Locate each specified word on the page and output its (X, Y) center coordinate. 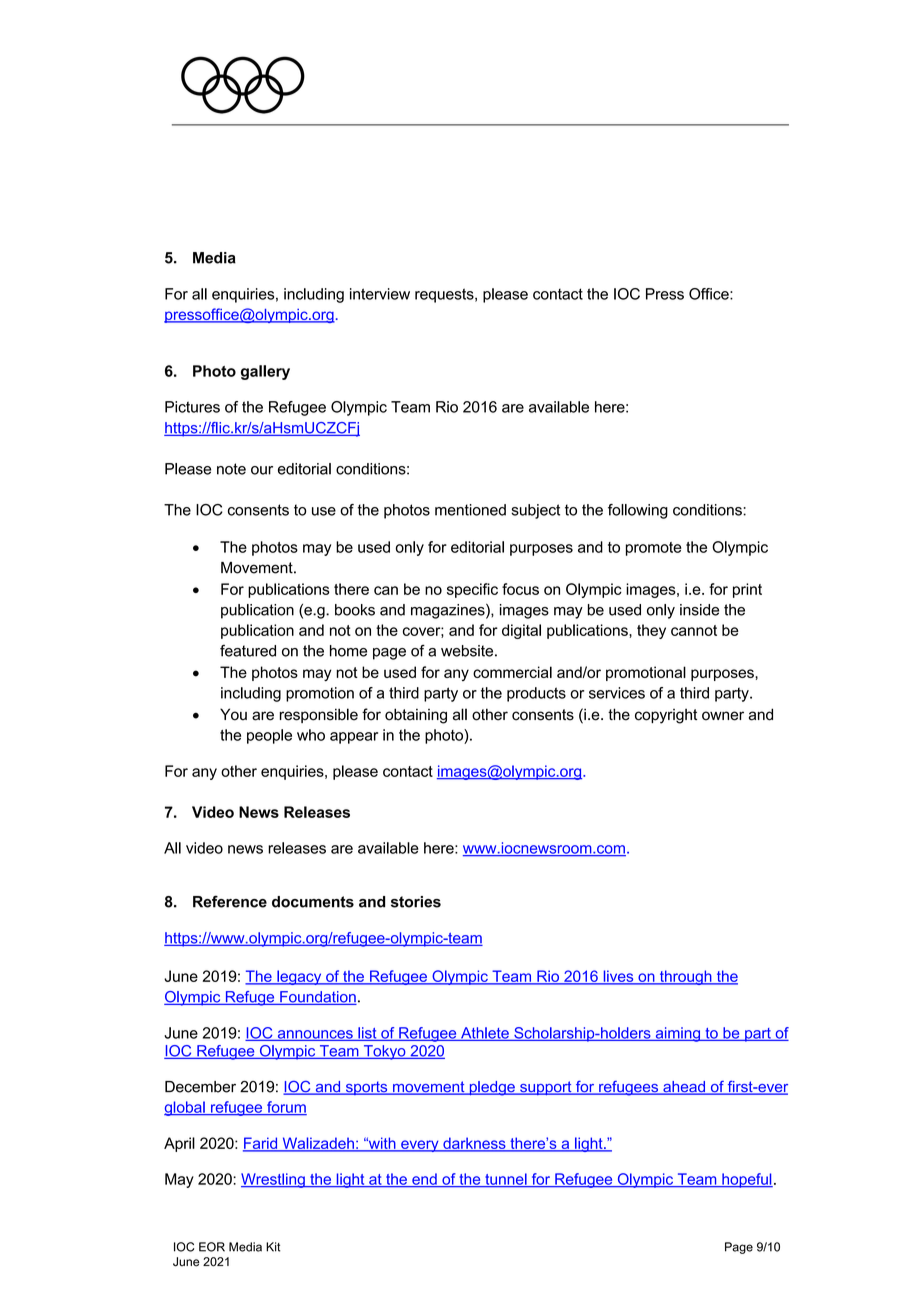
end (424, 1180)
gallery (265, 372)
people (269, 736)
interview (380, 294)
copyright (666, 716)
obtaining (416, 716)
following (638, 511)
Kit (273, 1247)
